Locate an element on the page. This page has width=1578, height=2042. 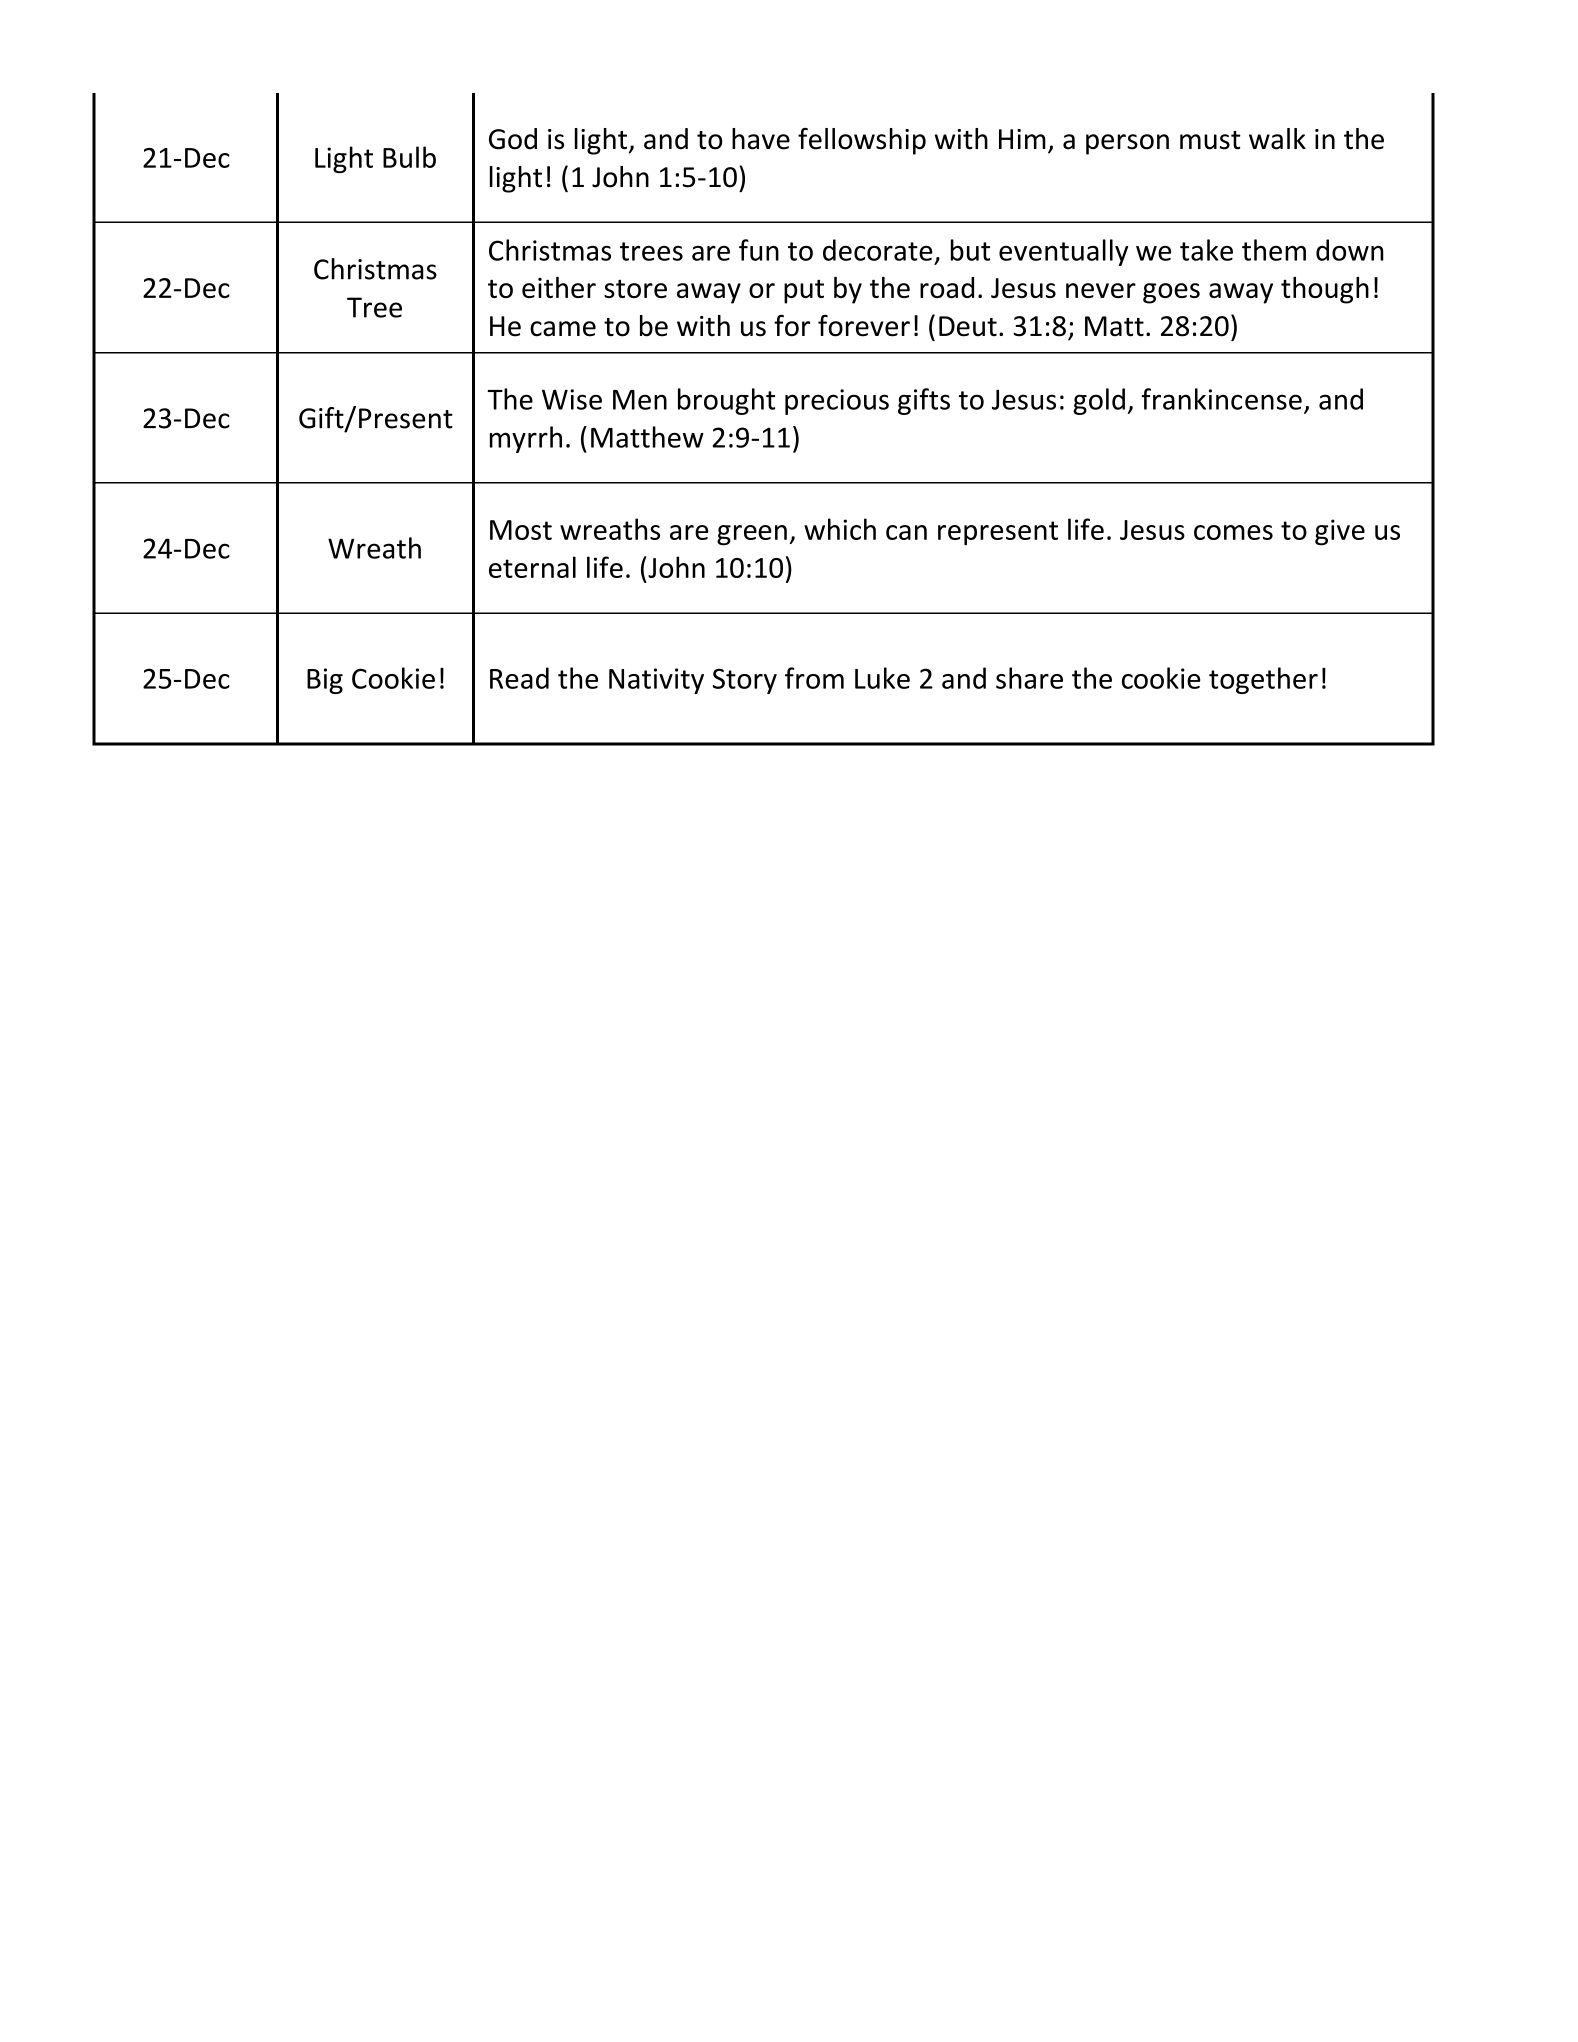
must is located at coordinates (1210, 140).
